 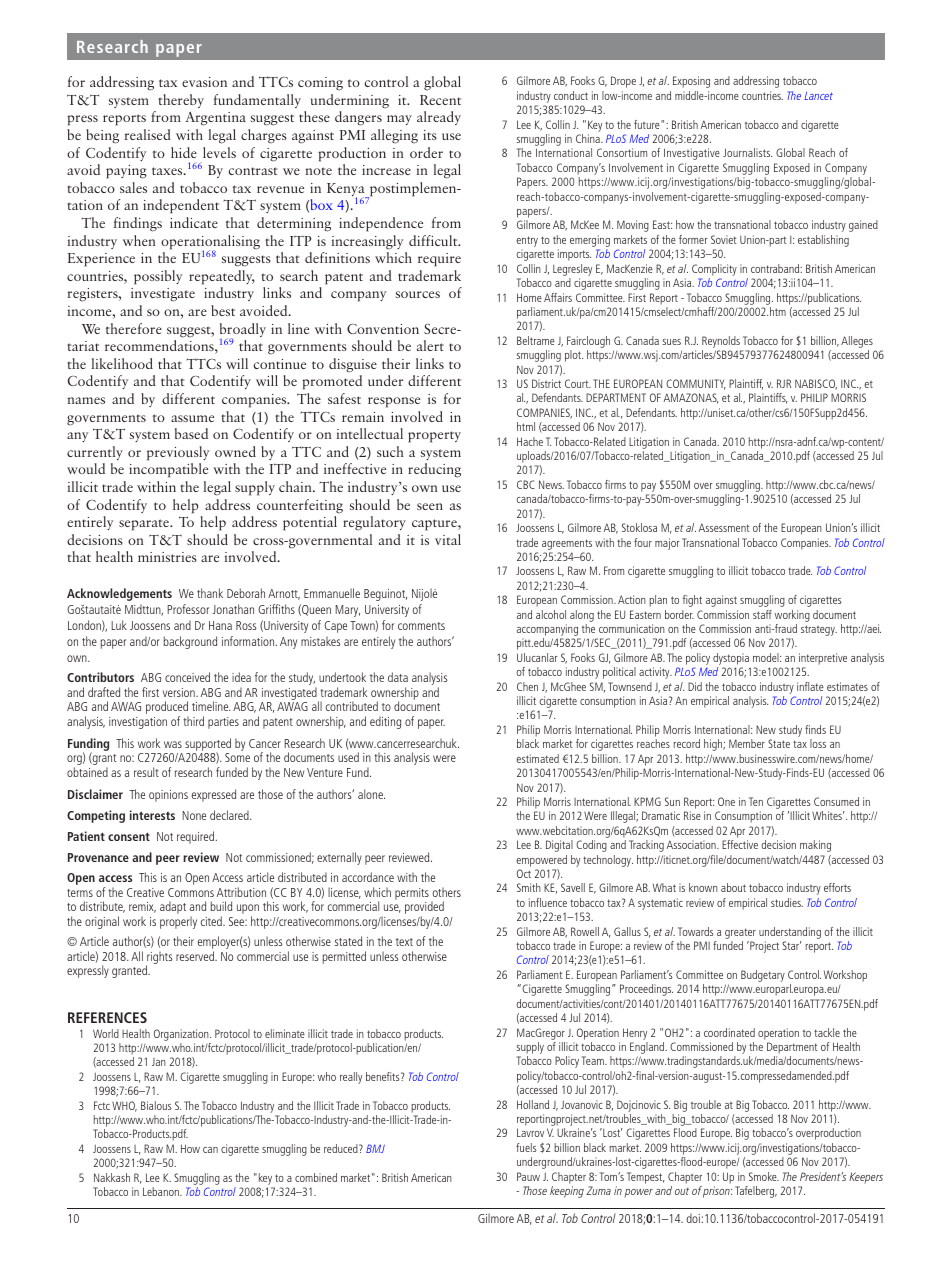 I want to click on thereby, so click(x=181, y=101).
